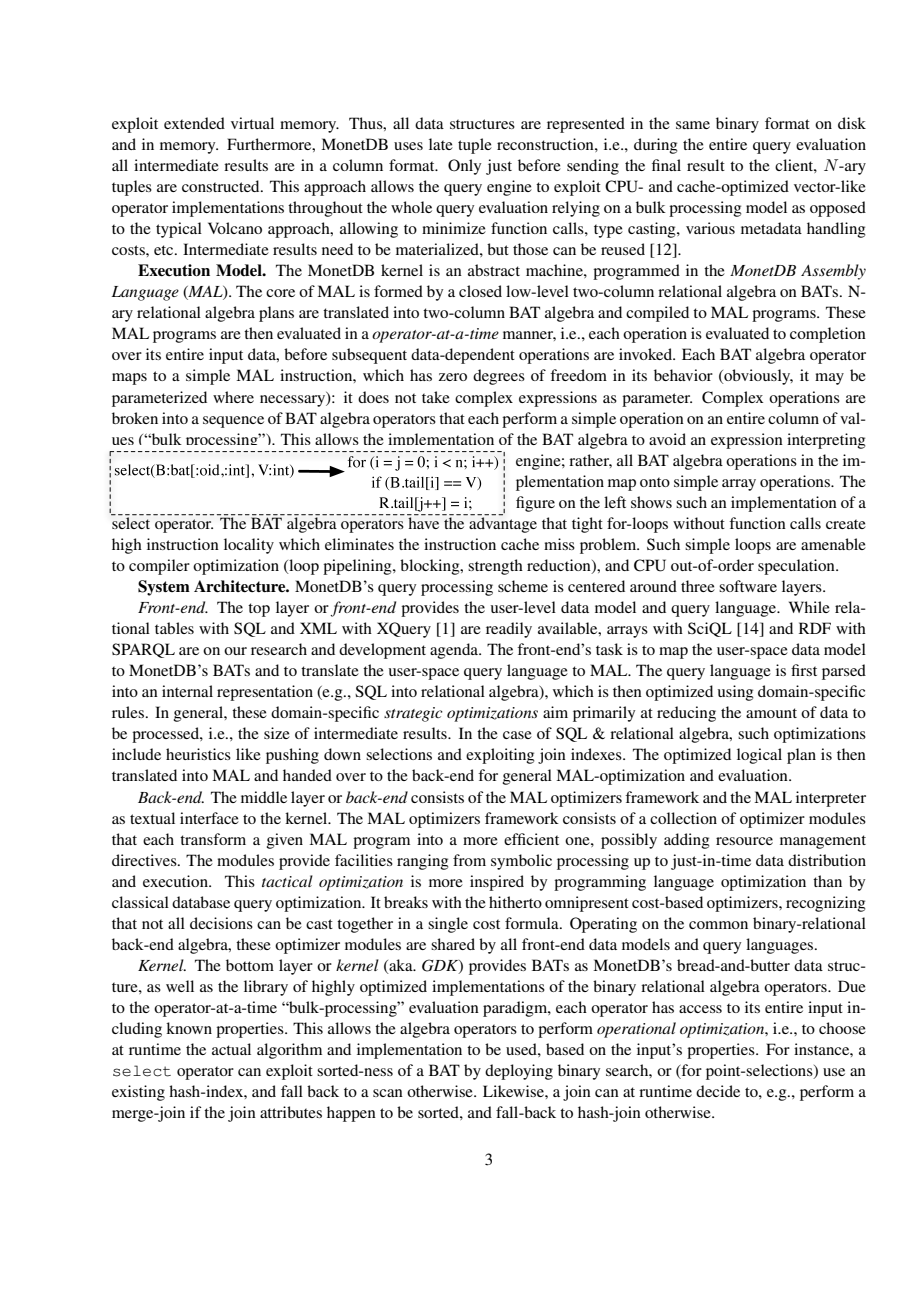 The image size is (924, 1308). I want to click on logical, so click(759, 756).
